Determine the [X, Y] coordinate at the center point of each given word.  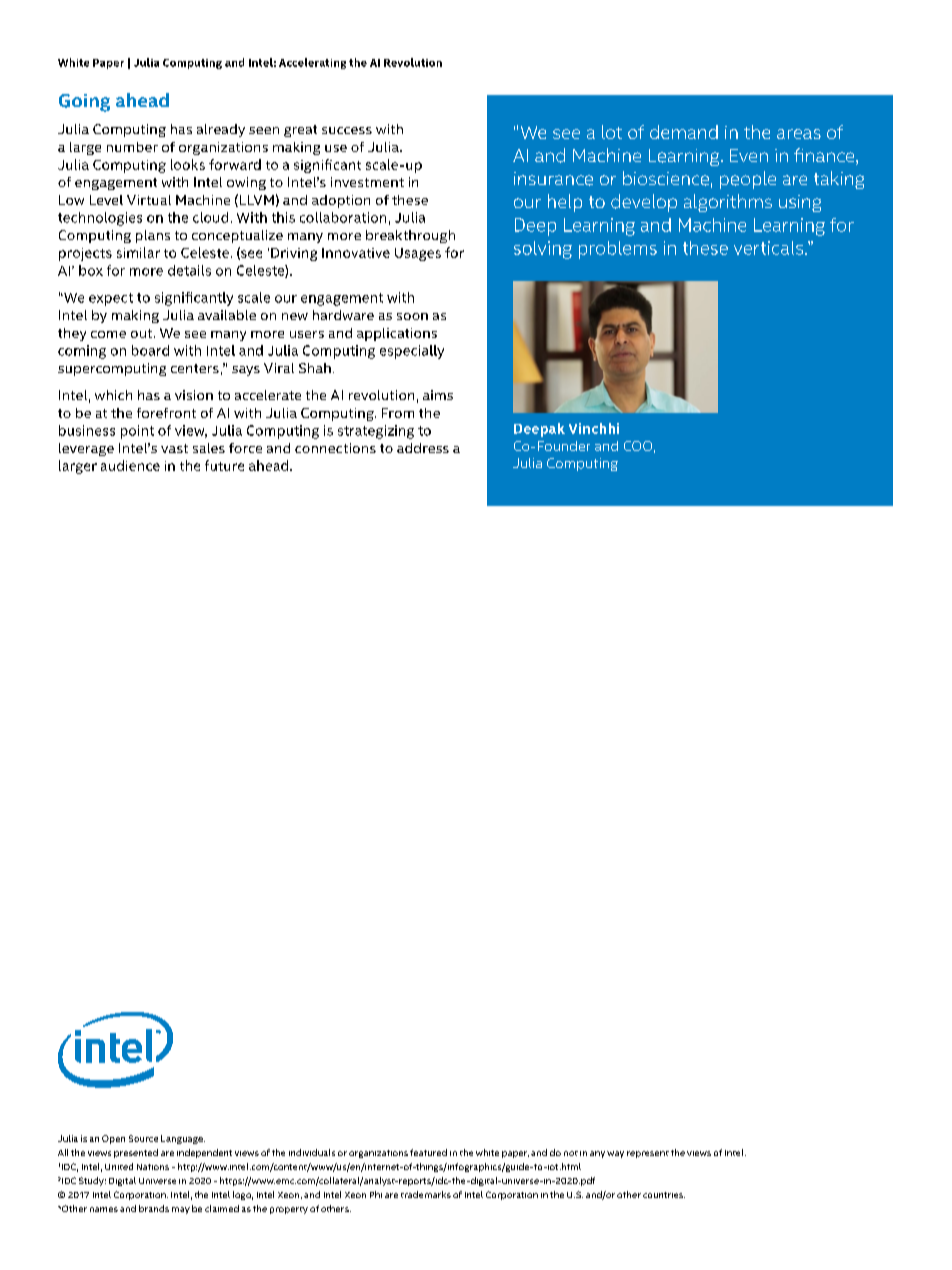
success [347, 130]
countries [664, 1195]
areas [799, 134]
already [221, 130]
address [423, 448]
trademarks [426, 1194]
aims [438, 395]
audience [130, 465]
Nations [153, 1167]
